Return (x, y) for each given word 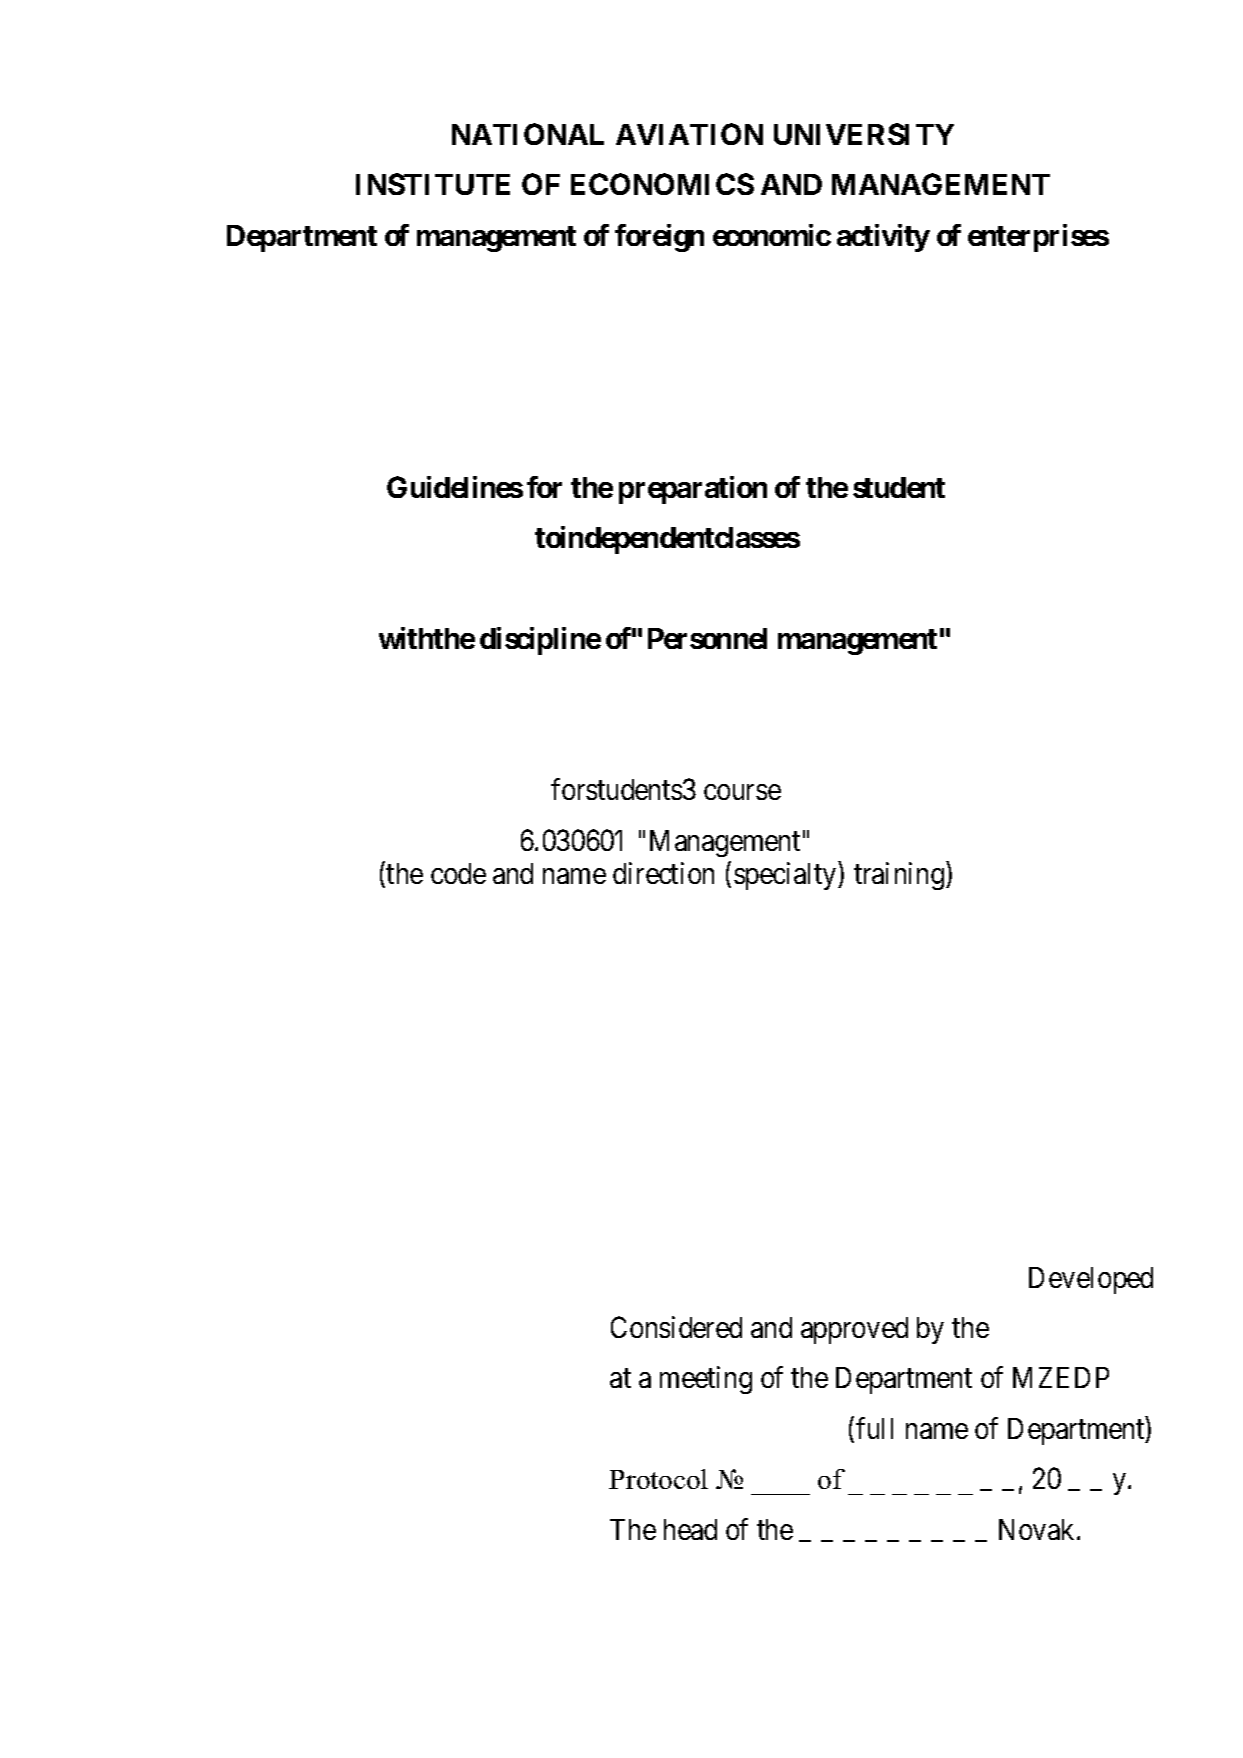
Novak (1038, 1529)
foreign (659, 238)
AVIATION (689, 134)
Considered (676, 1327)
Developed (1091, 1280)
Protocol (658, 1479)
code (458, 873)
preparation (693, 490)
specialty (786, 876)
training (900, 876)
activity (883, 238)
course (742, 792)
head (690, 1529)
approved (854, 1330)
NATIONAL (528, 134)
